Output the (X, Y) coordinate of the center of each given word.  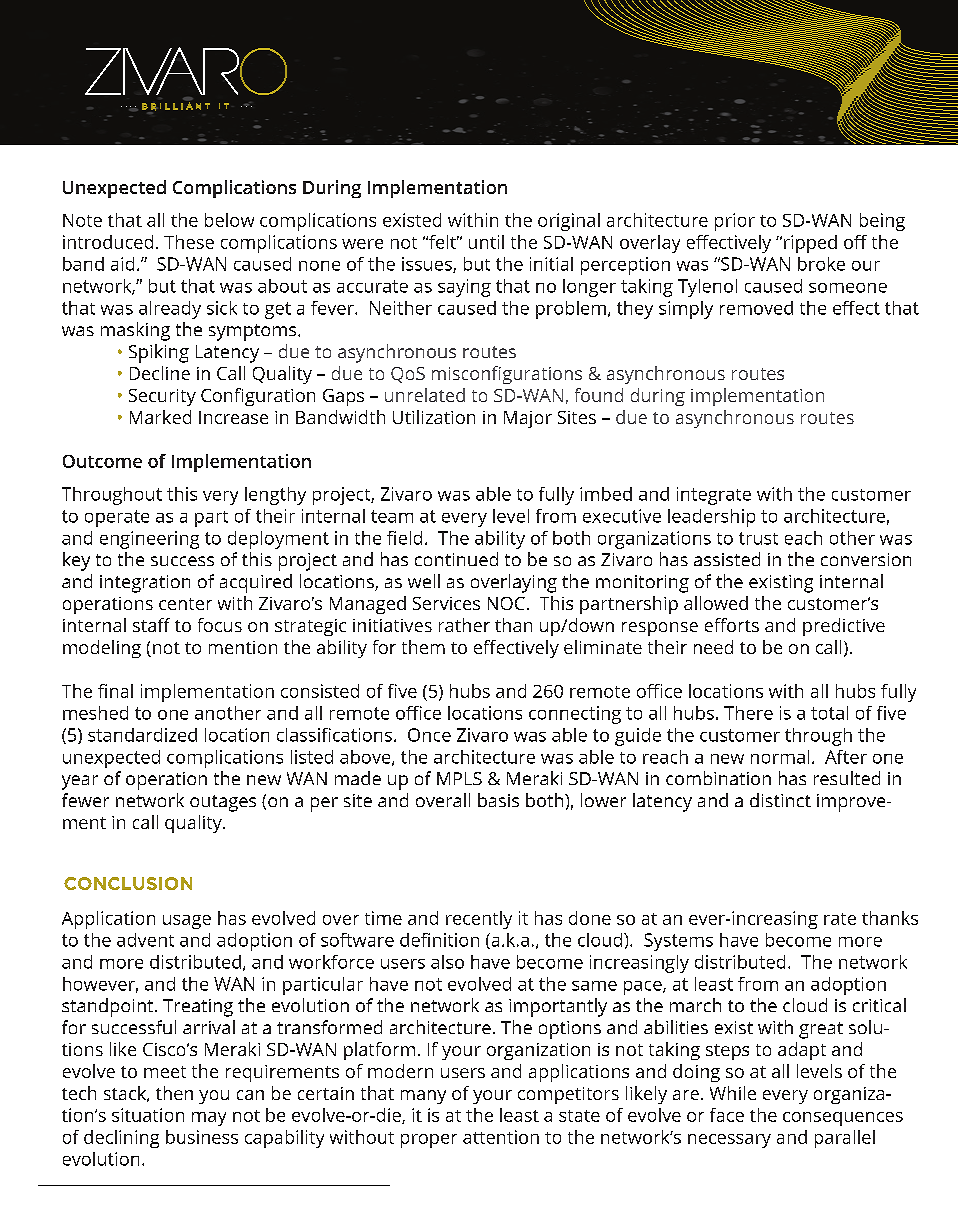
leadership (711, 518)
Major (528, 419)
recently (479, 920)
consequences (843, 1119)
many (423, 1097)
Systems (678, 942)
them (423, 647)
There (748, 713)
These (189, 242)
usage (187, 922)
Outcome (102, 461)
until (486, 242)
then (174, 1093)
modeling (102, 649)
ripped (810, 244)
